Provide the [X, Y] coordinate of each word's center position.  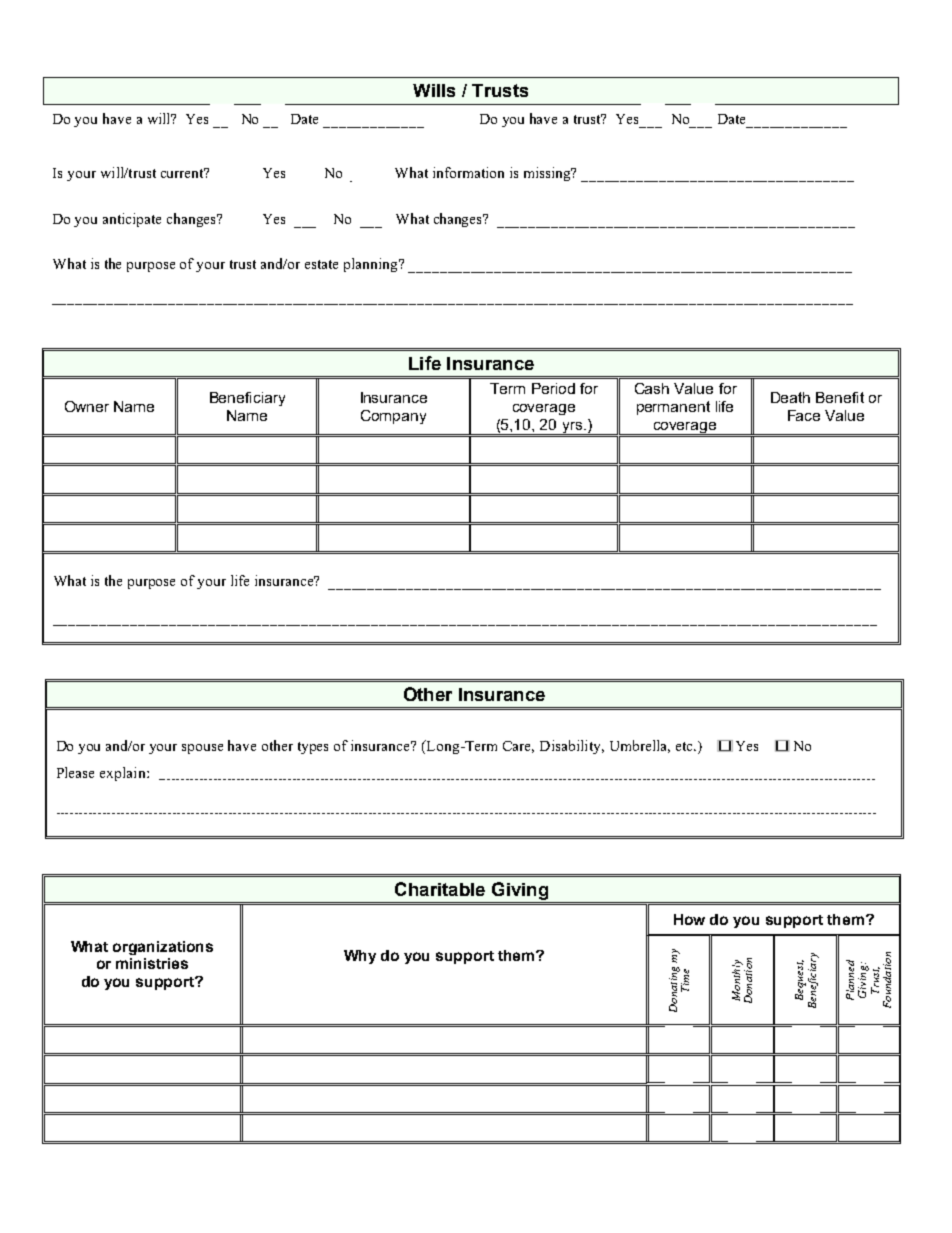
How [689, 919]
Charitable [440, 889]
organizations [163, 948]
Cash [652, 388]
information [468, 172]
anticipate [132, 220]
